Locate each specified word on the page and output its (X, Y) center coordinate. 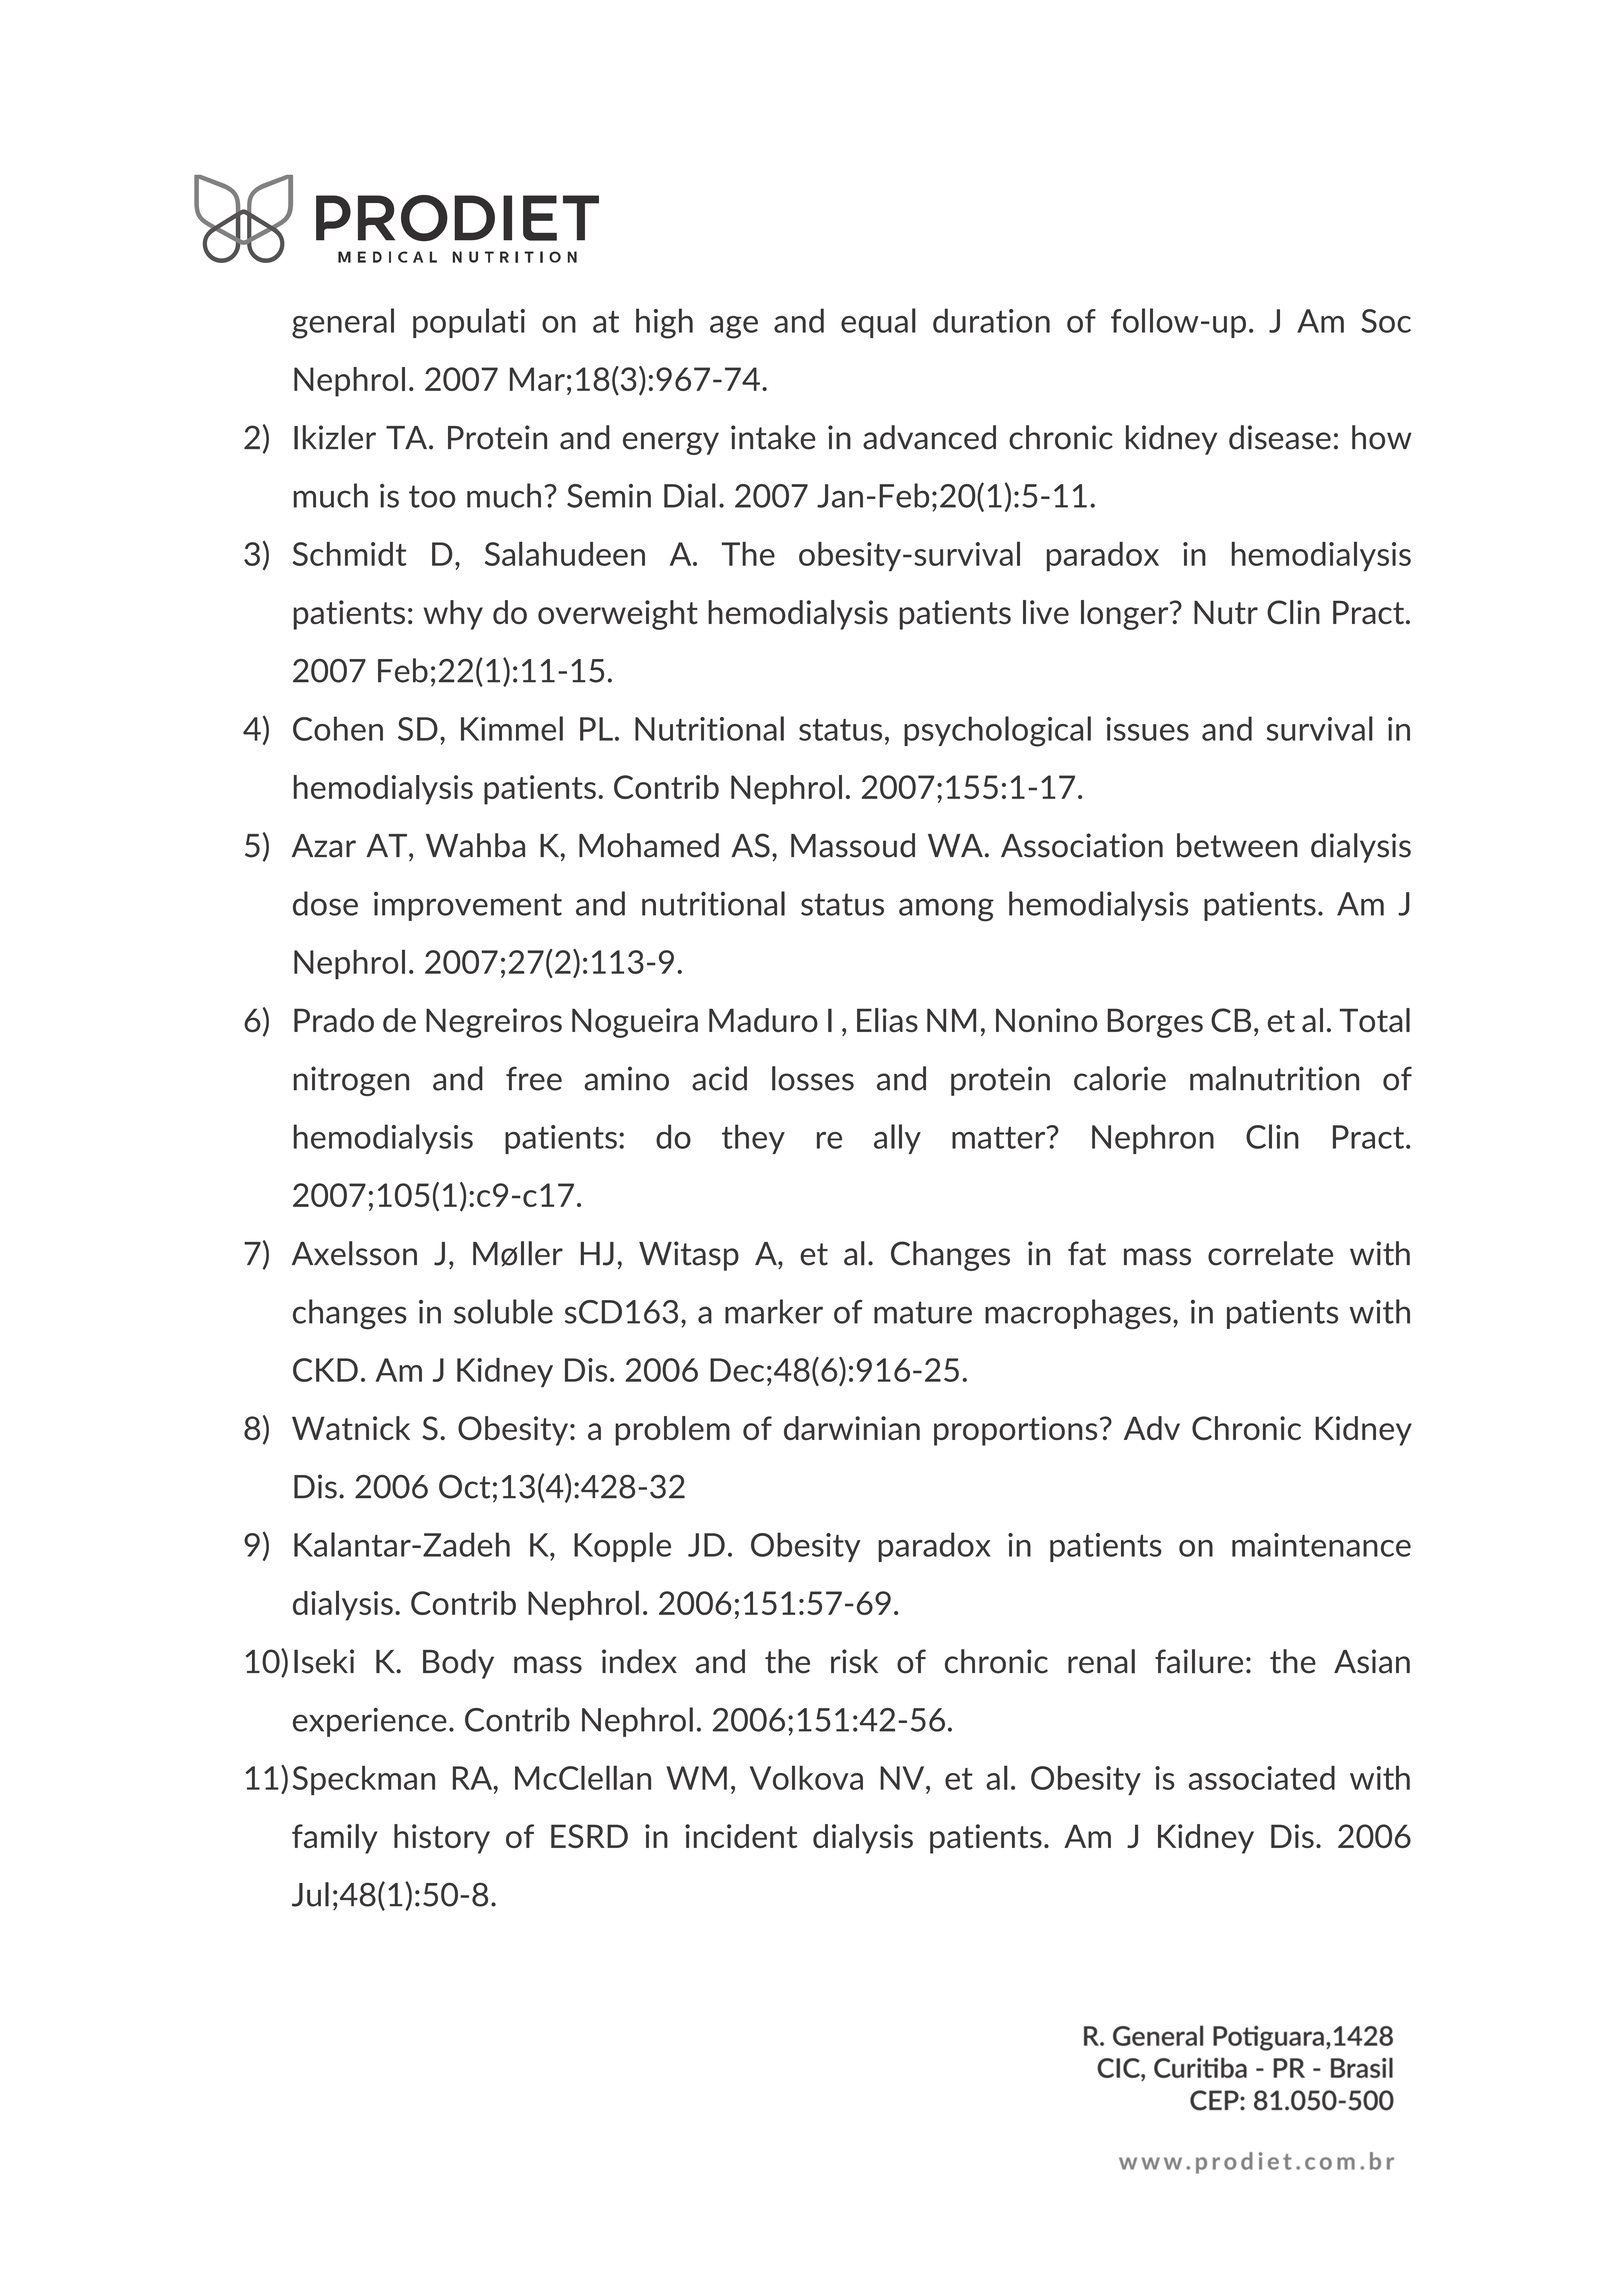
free (534, 1078)
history (442, 1839)
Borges (1155, 1023)
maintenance (1321, 1545)
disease (1280, 437)
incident (741, 1836)
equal (878, 323)
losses (813, 1078)
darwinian (852, 1428)
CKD (325, 1370)
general (343, 323)
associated (1262, 1778)
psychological (997, 731)
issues (1147, 729)
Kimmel (512, 728)
